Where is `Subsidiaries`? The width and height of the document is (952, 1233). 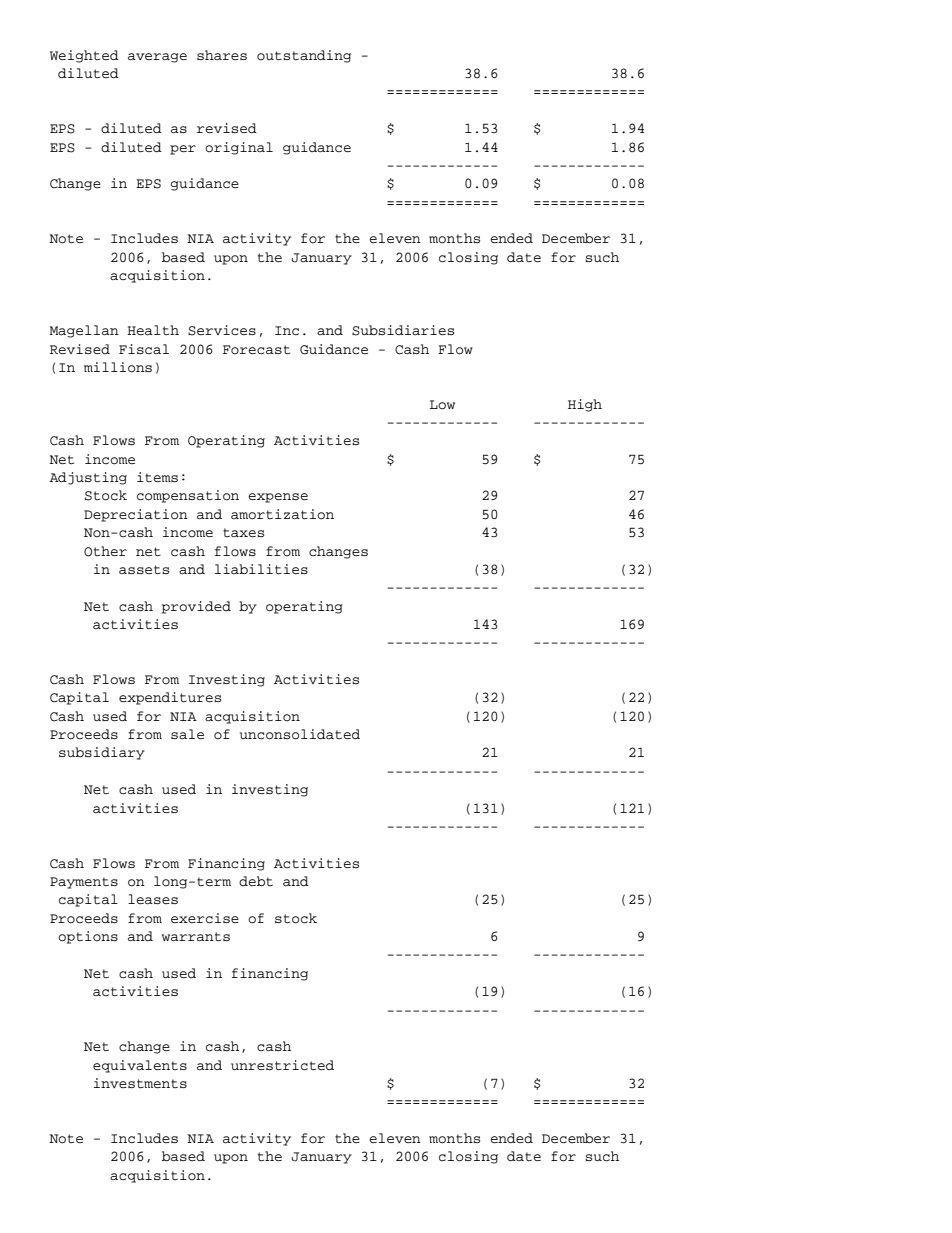
Subsidiaries is located at coordinates (403, 330).
